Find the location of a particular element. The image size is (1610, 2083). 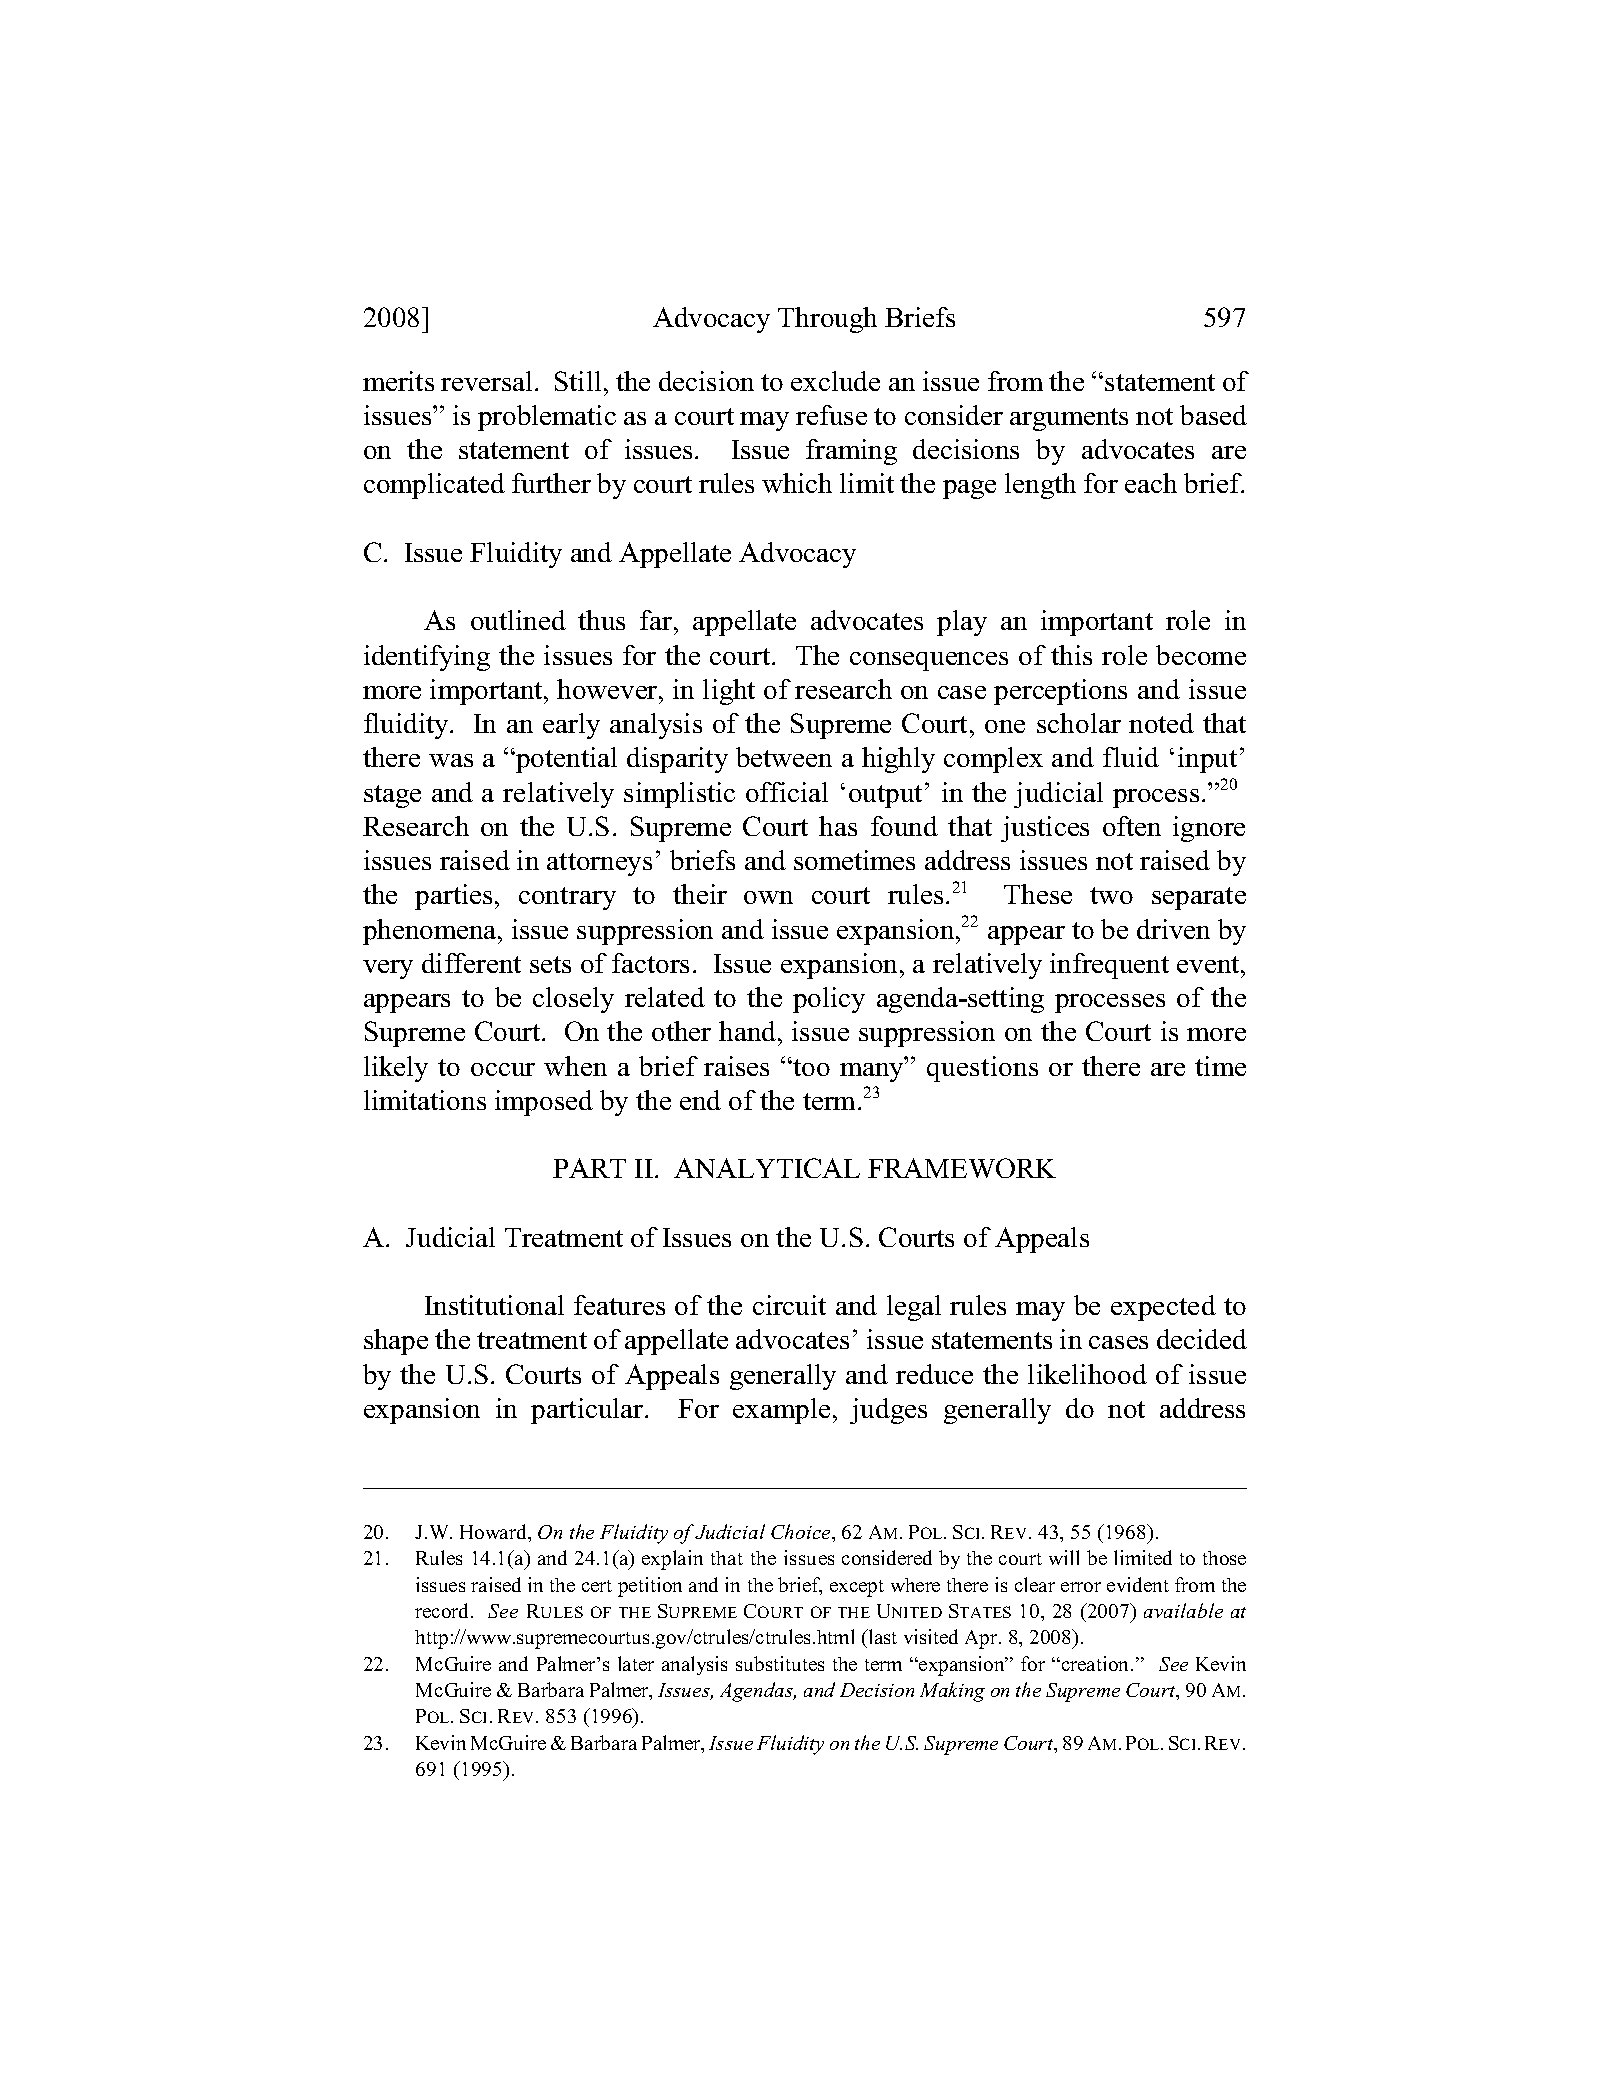

record is located at coordinates (443, 1610).
